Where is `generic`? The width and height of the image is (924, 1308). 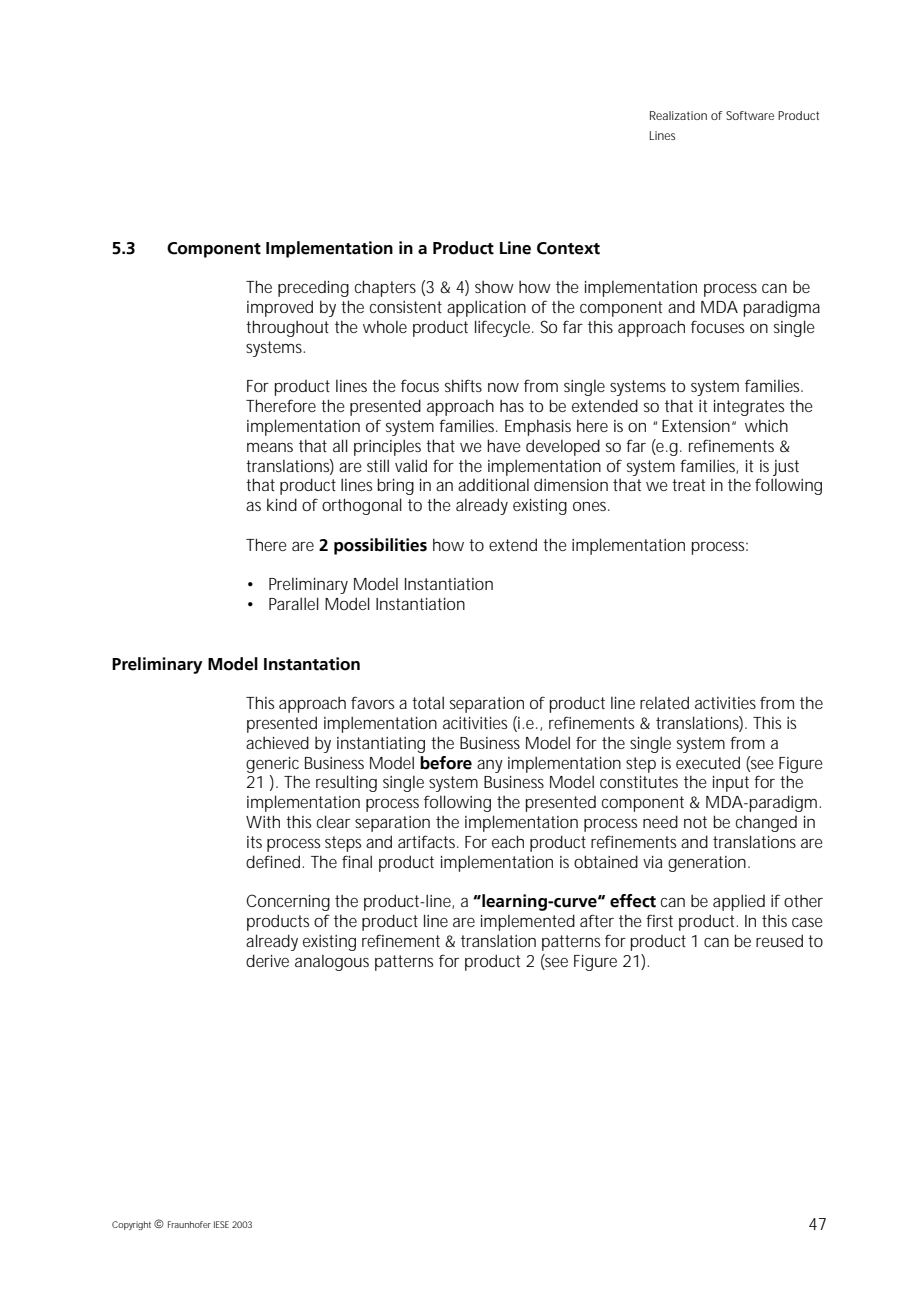
generic is located at coordinates (272, 765).
